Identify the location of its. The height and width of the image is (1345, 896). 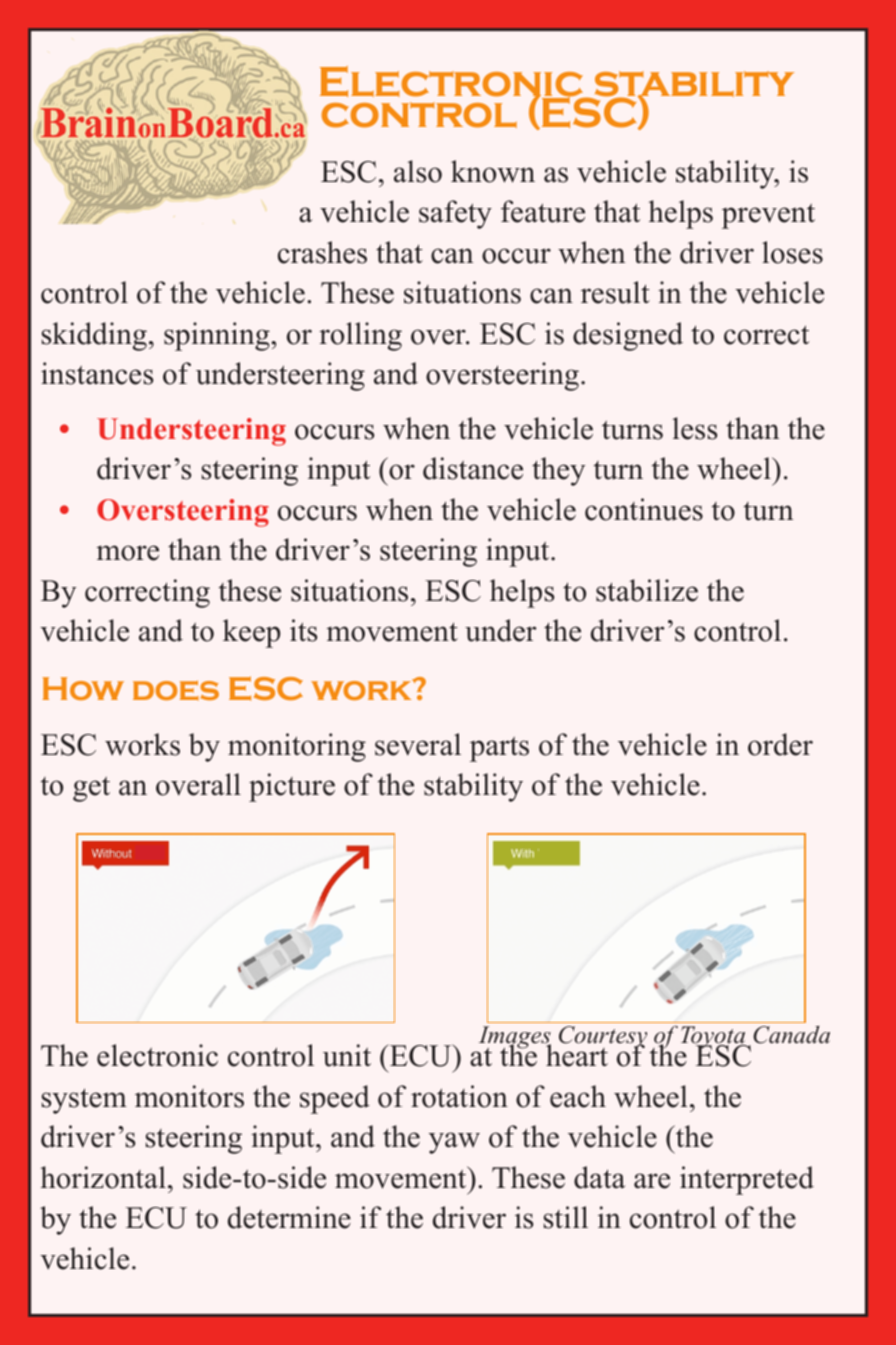
(304, 630).
